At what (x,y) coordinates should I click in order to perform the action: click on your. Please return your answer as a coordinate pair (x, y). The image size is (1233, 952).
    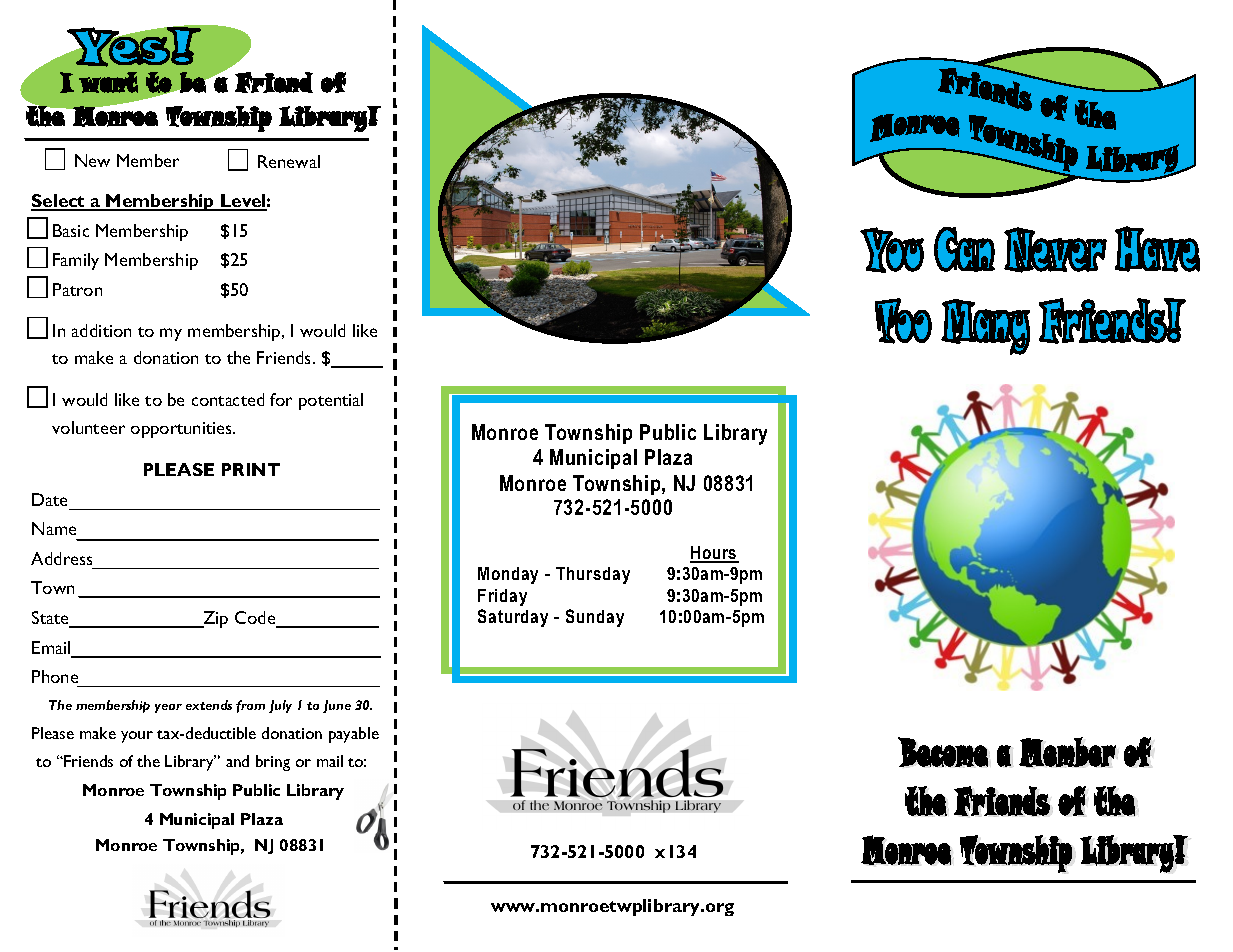
    Looking at the image, I should click on (137, 737).
